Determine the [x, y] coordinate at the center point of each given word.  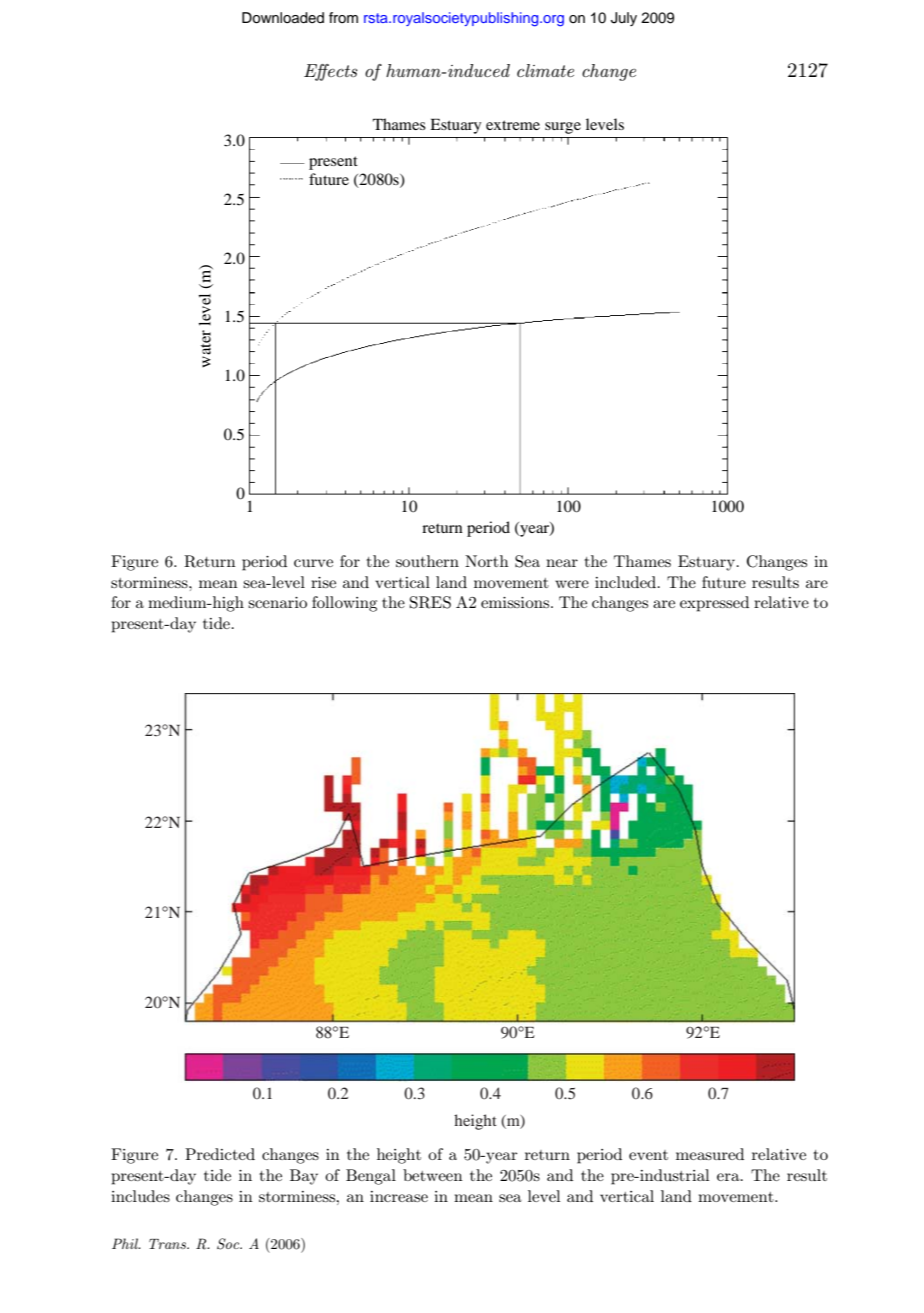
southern [427, 561]
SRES [430, 602]
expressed [714, 604]
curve [313, 563]
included [627, 582]
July [624, 19]
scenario [277, 602]
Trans [168, 1244]
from [343, 17]
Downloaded [283, 18]
